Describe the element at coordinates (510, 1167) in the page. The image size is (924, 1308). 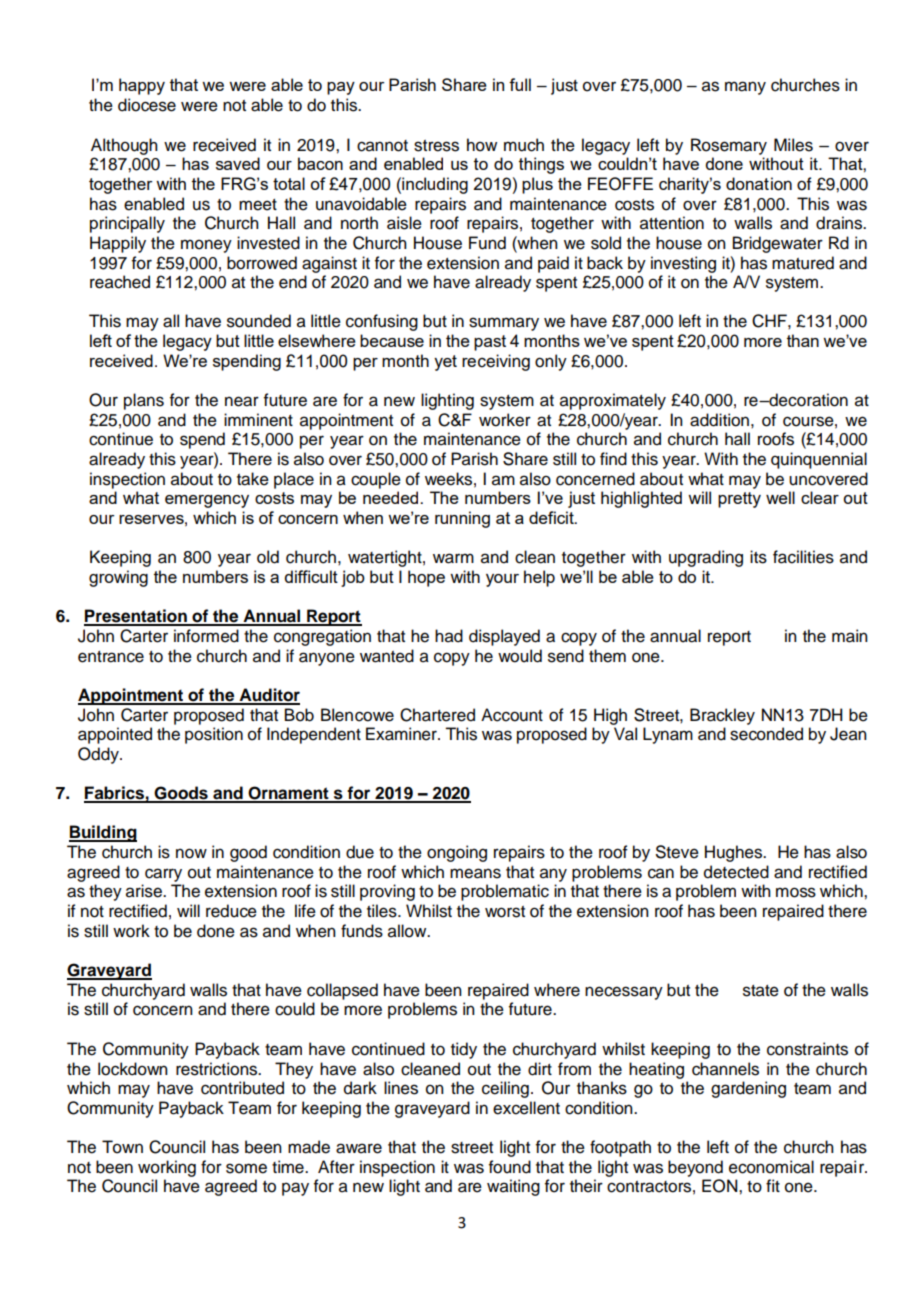
I see `found` at that location.
